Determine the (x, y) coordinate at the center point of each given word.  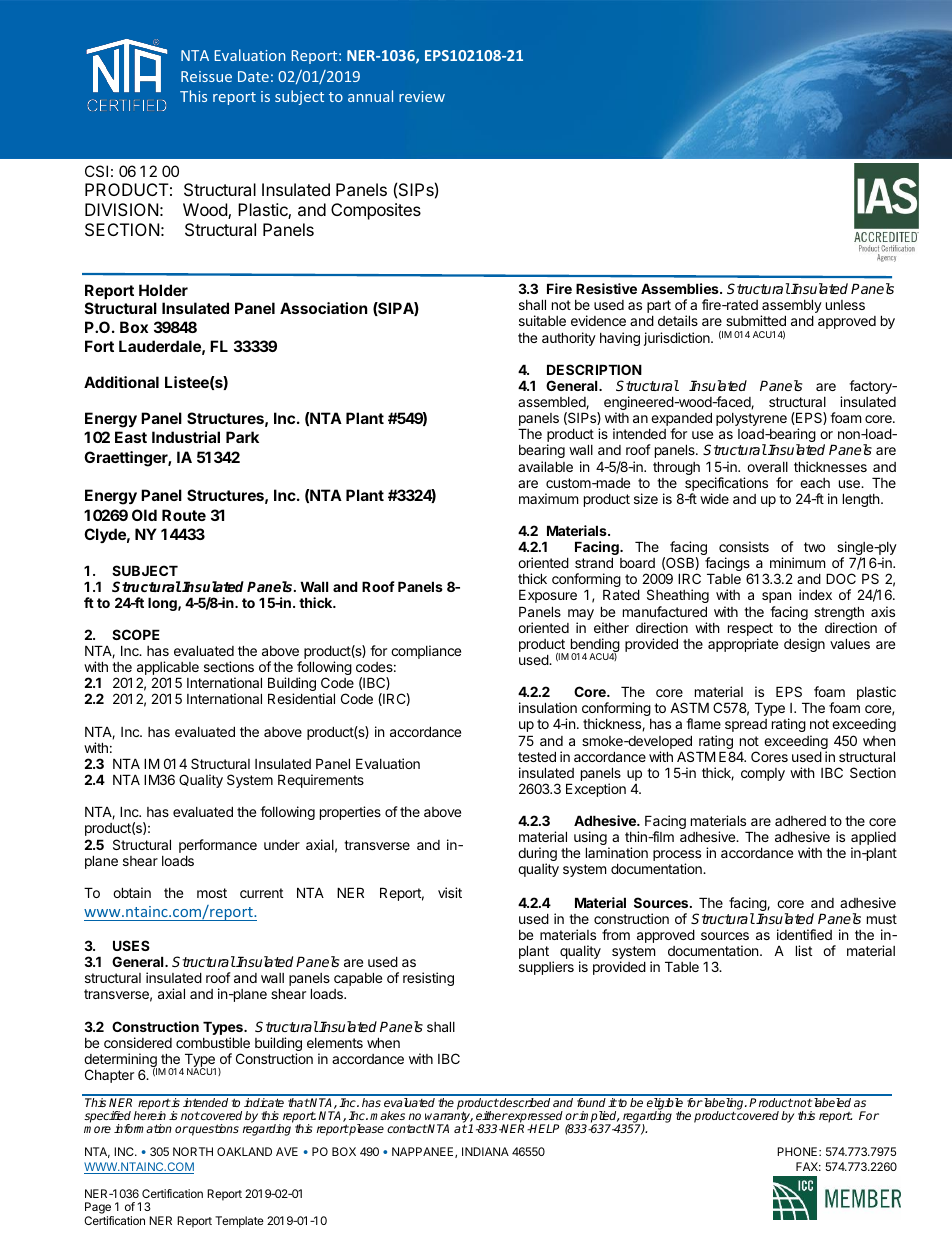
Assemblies (681, 288)
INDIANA (485, 1151)
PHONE (798, 1151)
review (422, 96)
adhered (800, 820)
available (545, 466)
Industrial (186, 437)
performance (218, 846)
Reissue (206, 76)
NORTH (193, 1151)
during (537, 855)
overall (767, 467)
